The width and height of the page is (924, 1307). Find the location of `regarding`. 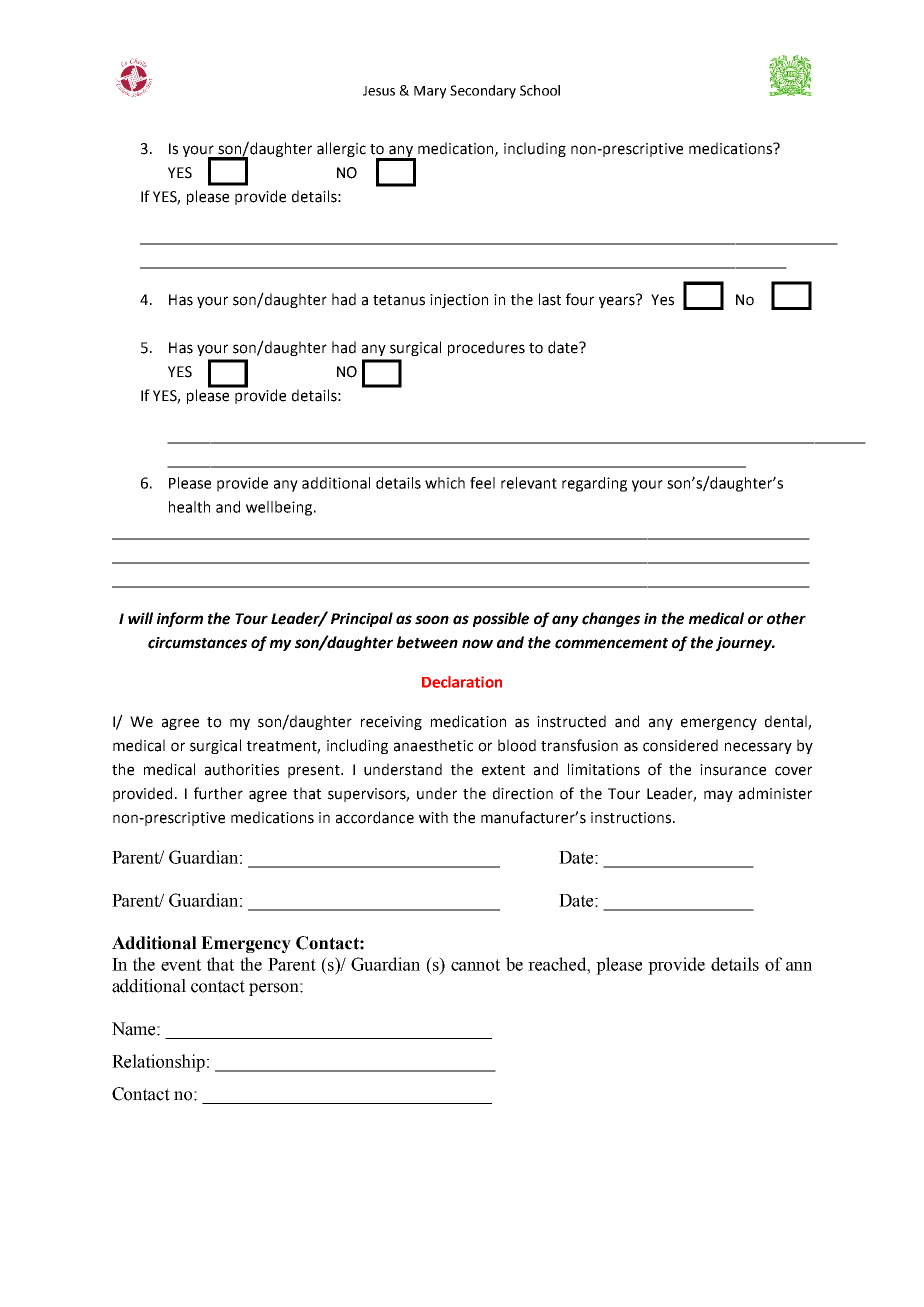

regarding is located at coordinates (594, 484).
